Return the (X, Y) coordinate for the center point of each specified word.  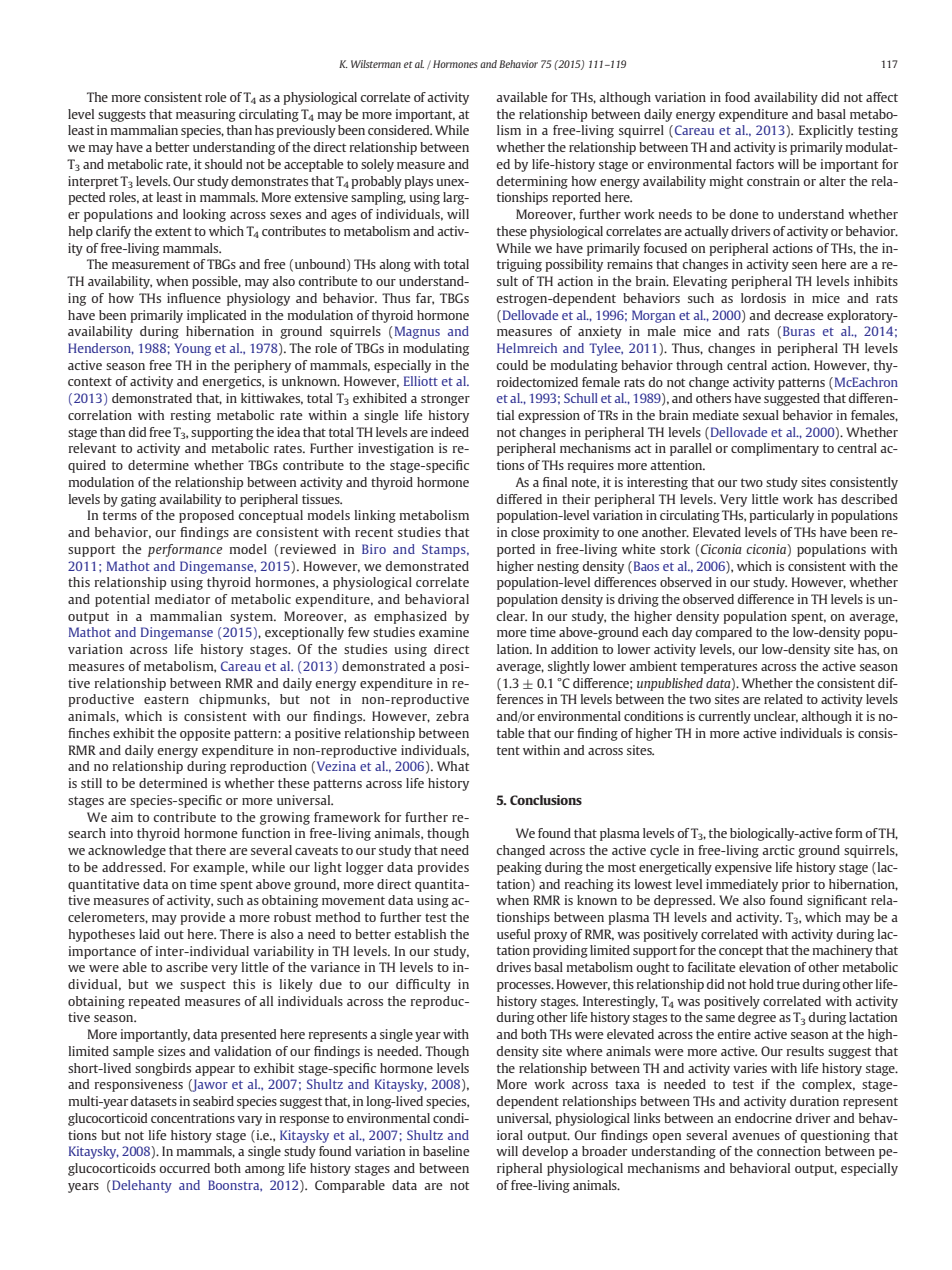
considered (400, 130)
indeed (450, 432)
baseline (446, 1151)
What (453, 766)
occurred (184, 1168)
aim (122, 817)
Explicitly (826, 131)
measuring (206, 115)
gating (138, 500)
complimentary (775, 449)
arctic (778, 850)
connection (789, 1151)
